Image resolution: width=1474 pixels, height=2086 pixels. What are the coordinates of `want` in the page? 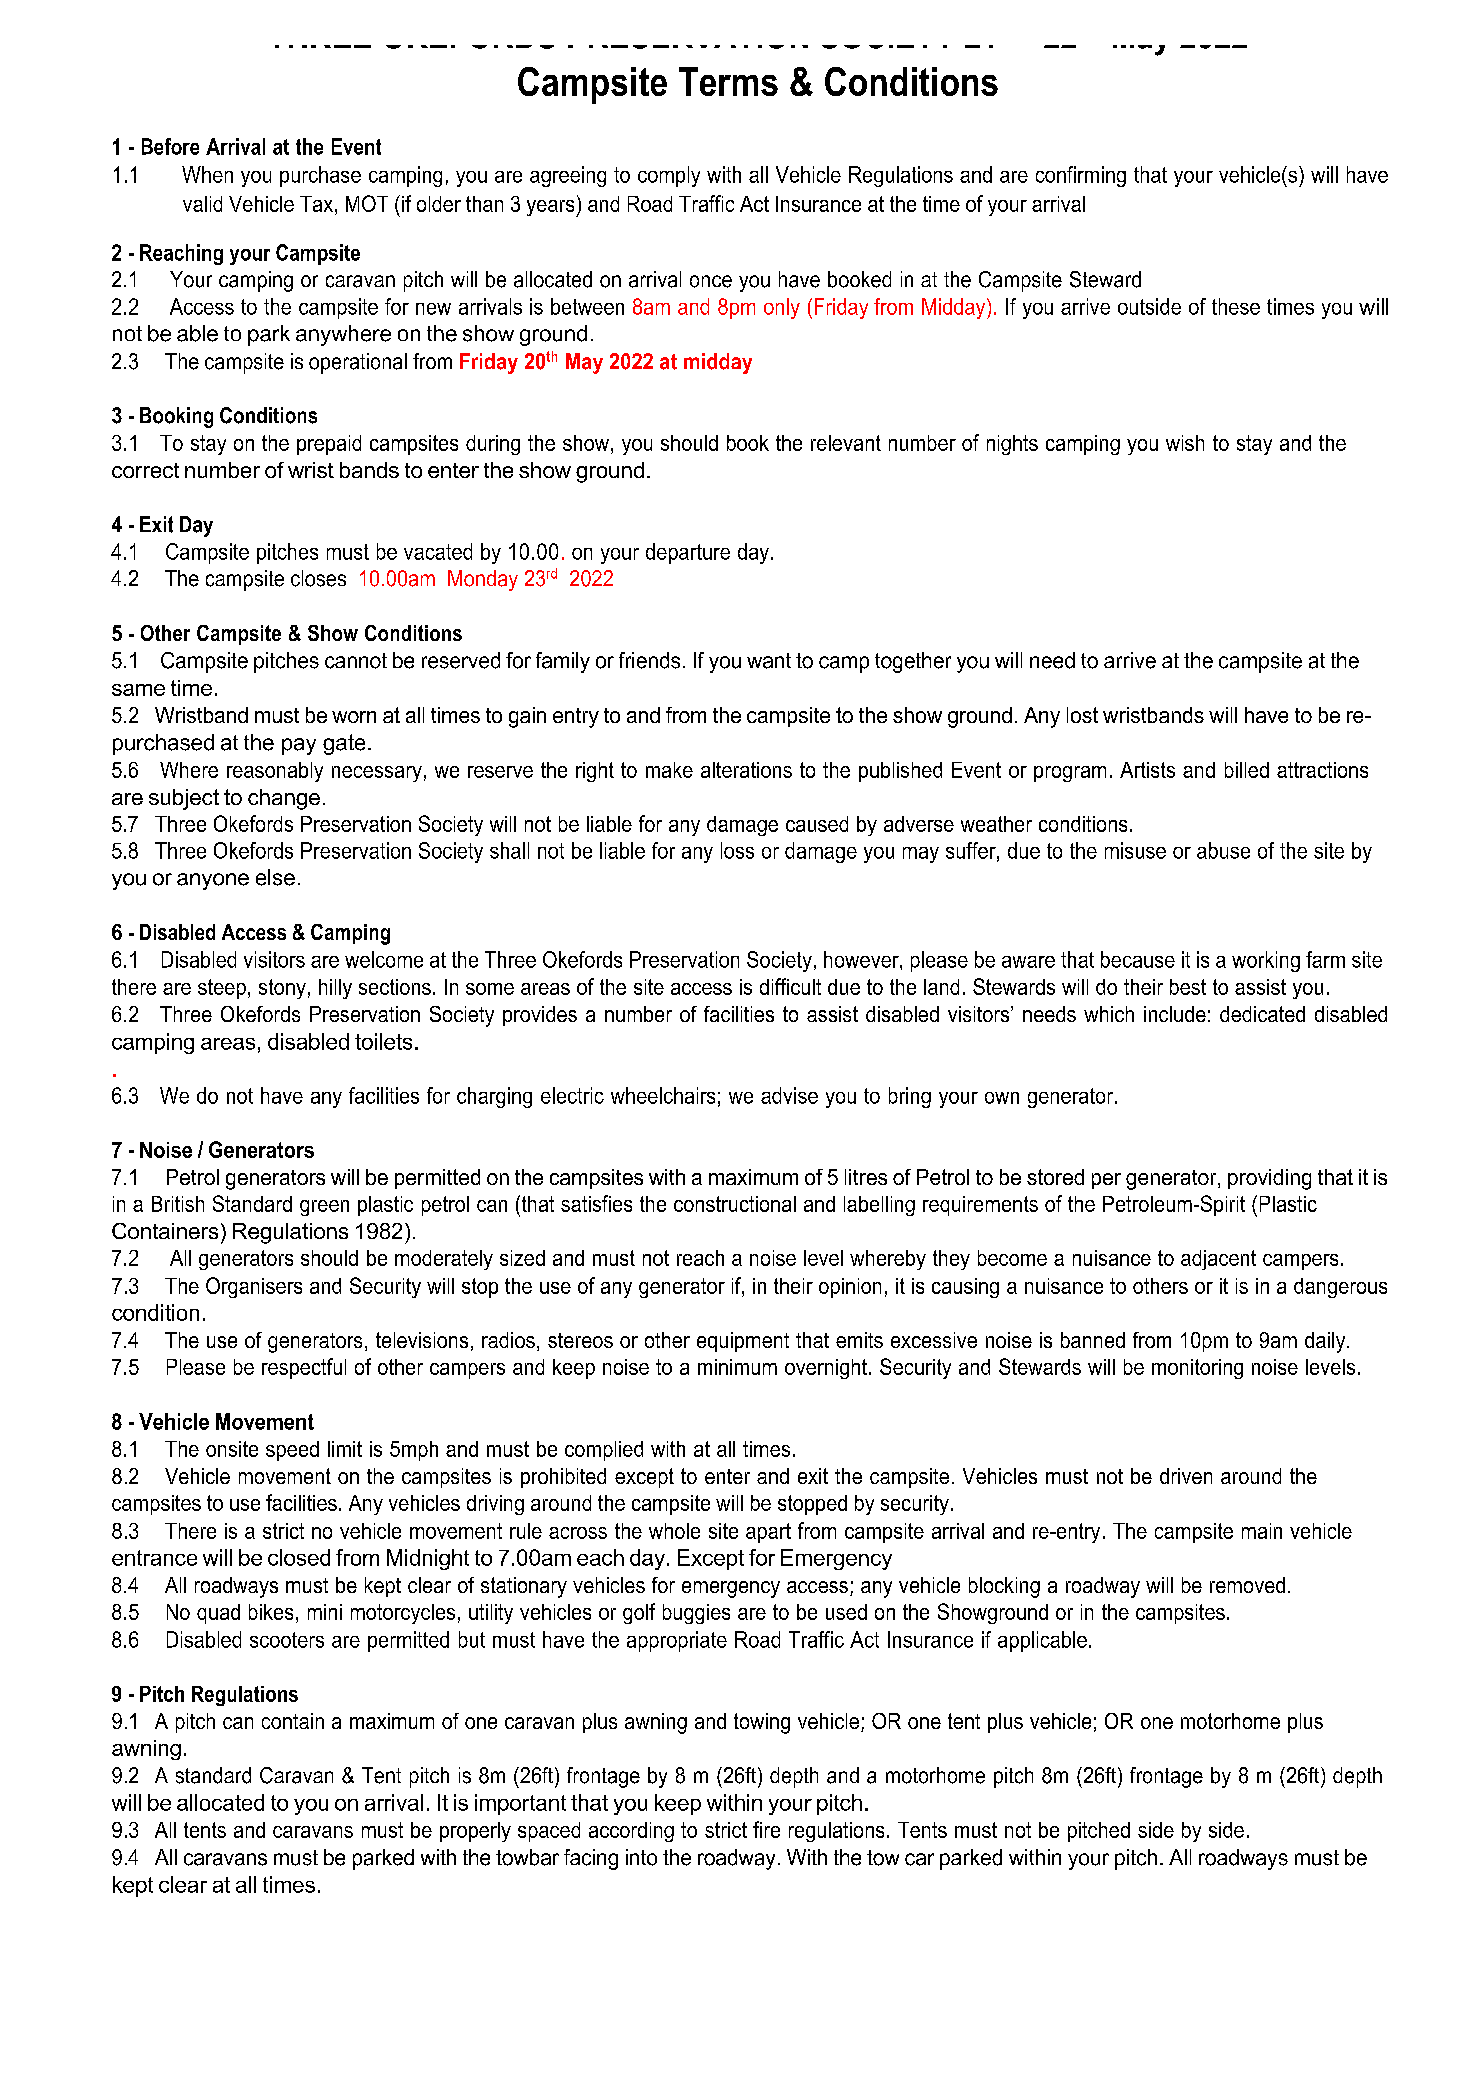 It's located at (769, 661).
